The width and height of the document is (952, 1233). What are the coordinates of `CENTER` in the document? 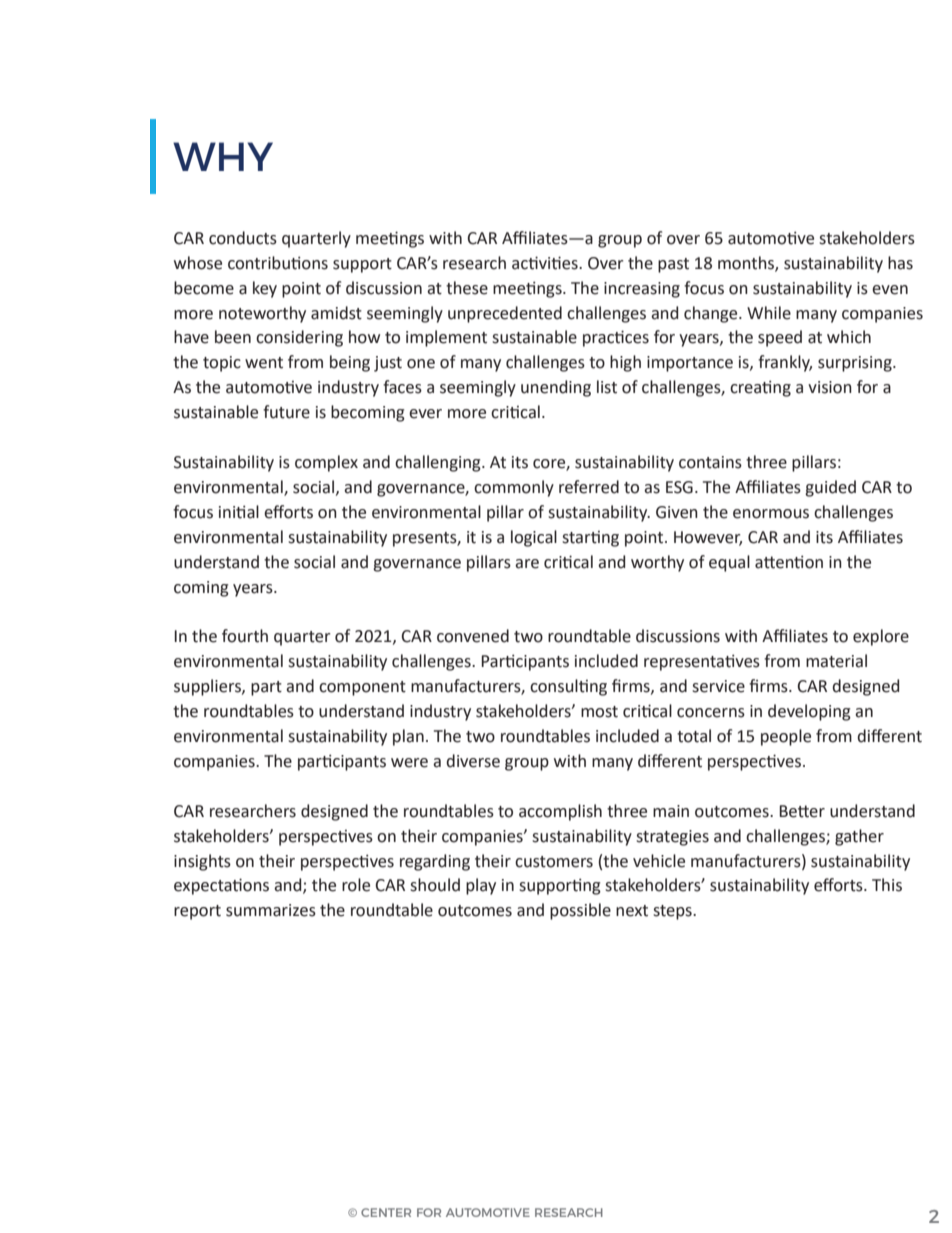 It's located at (386, 1212).
